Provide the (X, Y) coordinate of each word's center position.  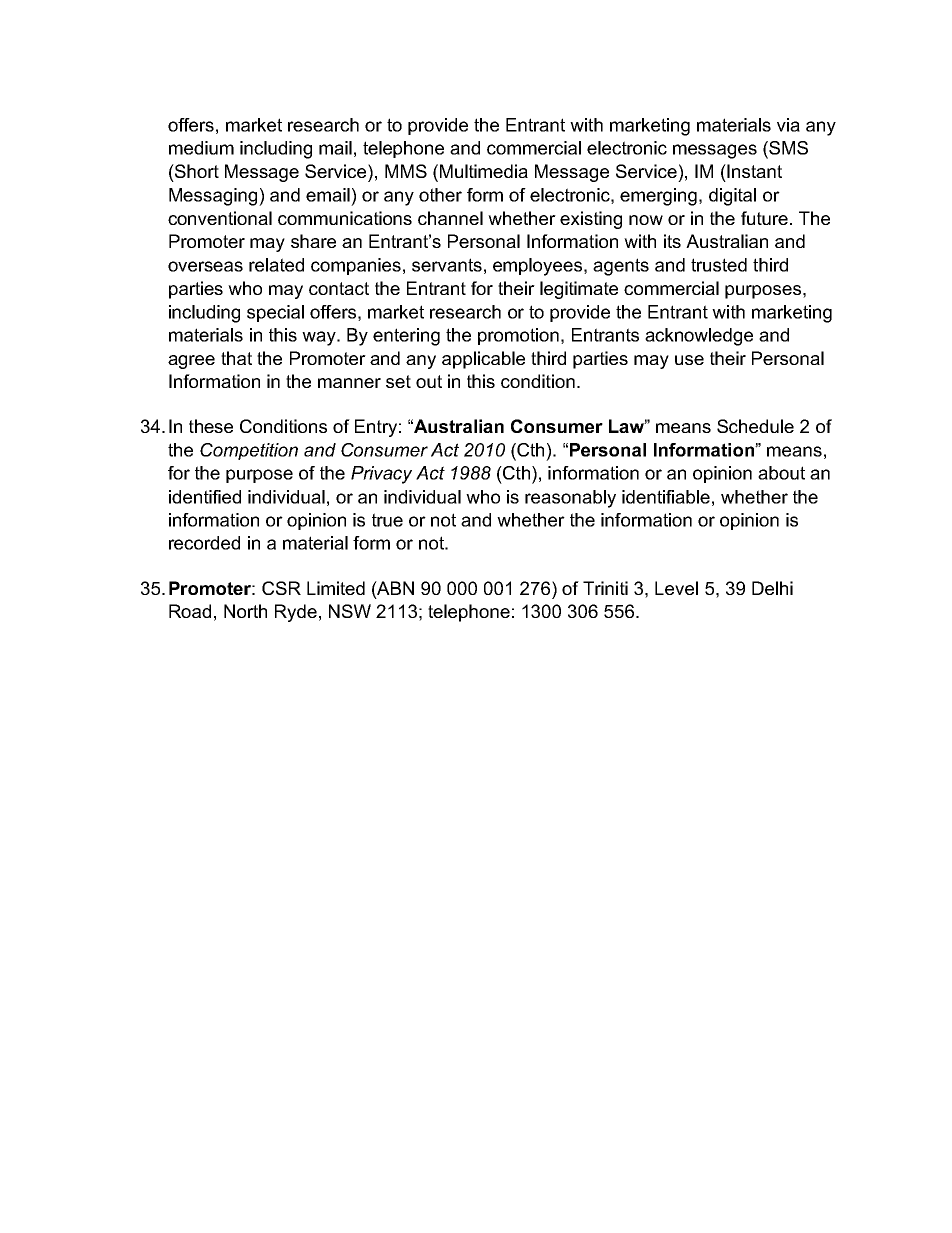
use (689, 360)
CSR (281, 588)
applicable (483, 360)
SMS (787, 148)
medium (201, 148)
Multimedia (484, 171)
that (236, 358)
